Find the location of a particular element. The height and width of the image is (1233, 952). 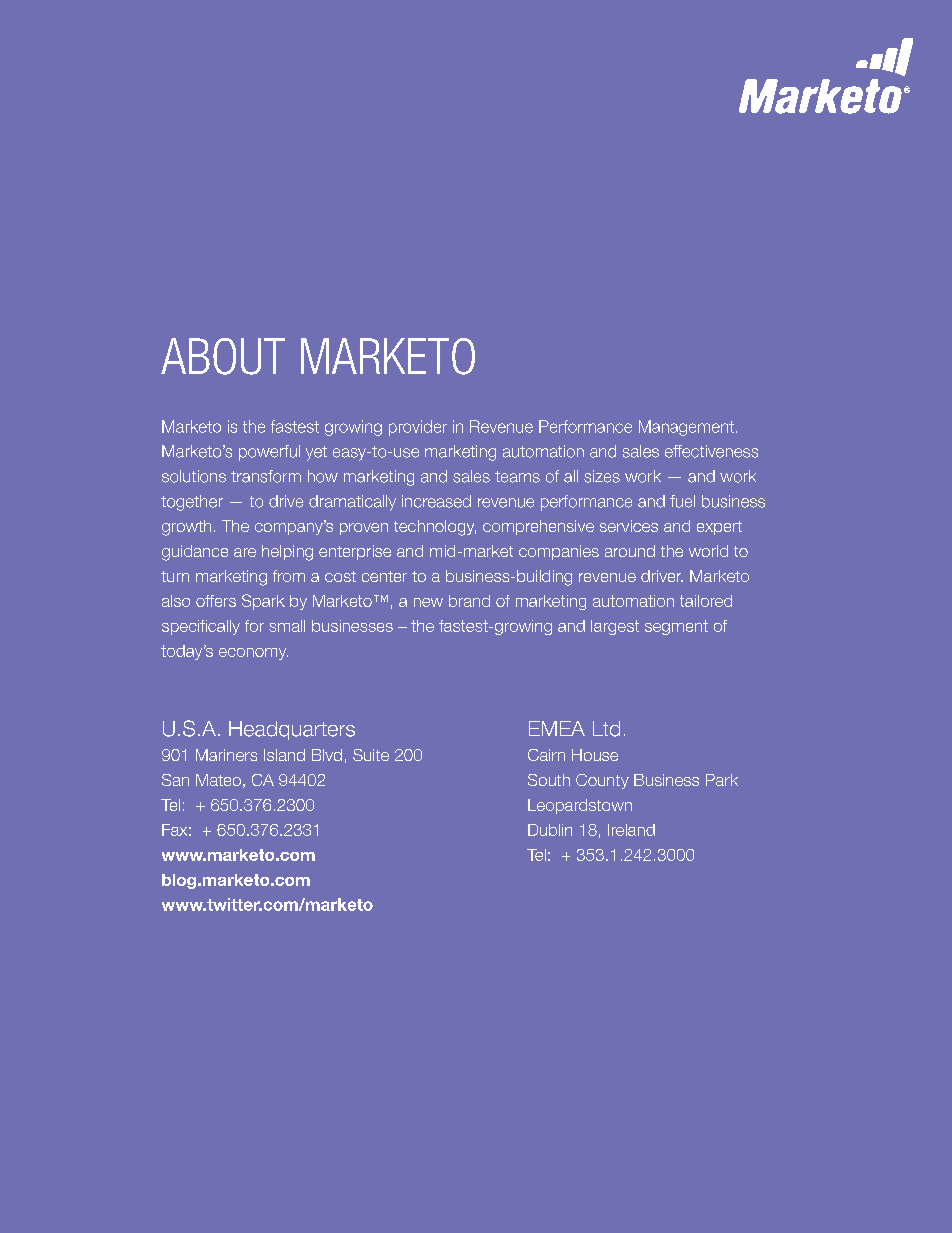

offers is located at coordinates (216, 601).
